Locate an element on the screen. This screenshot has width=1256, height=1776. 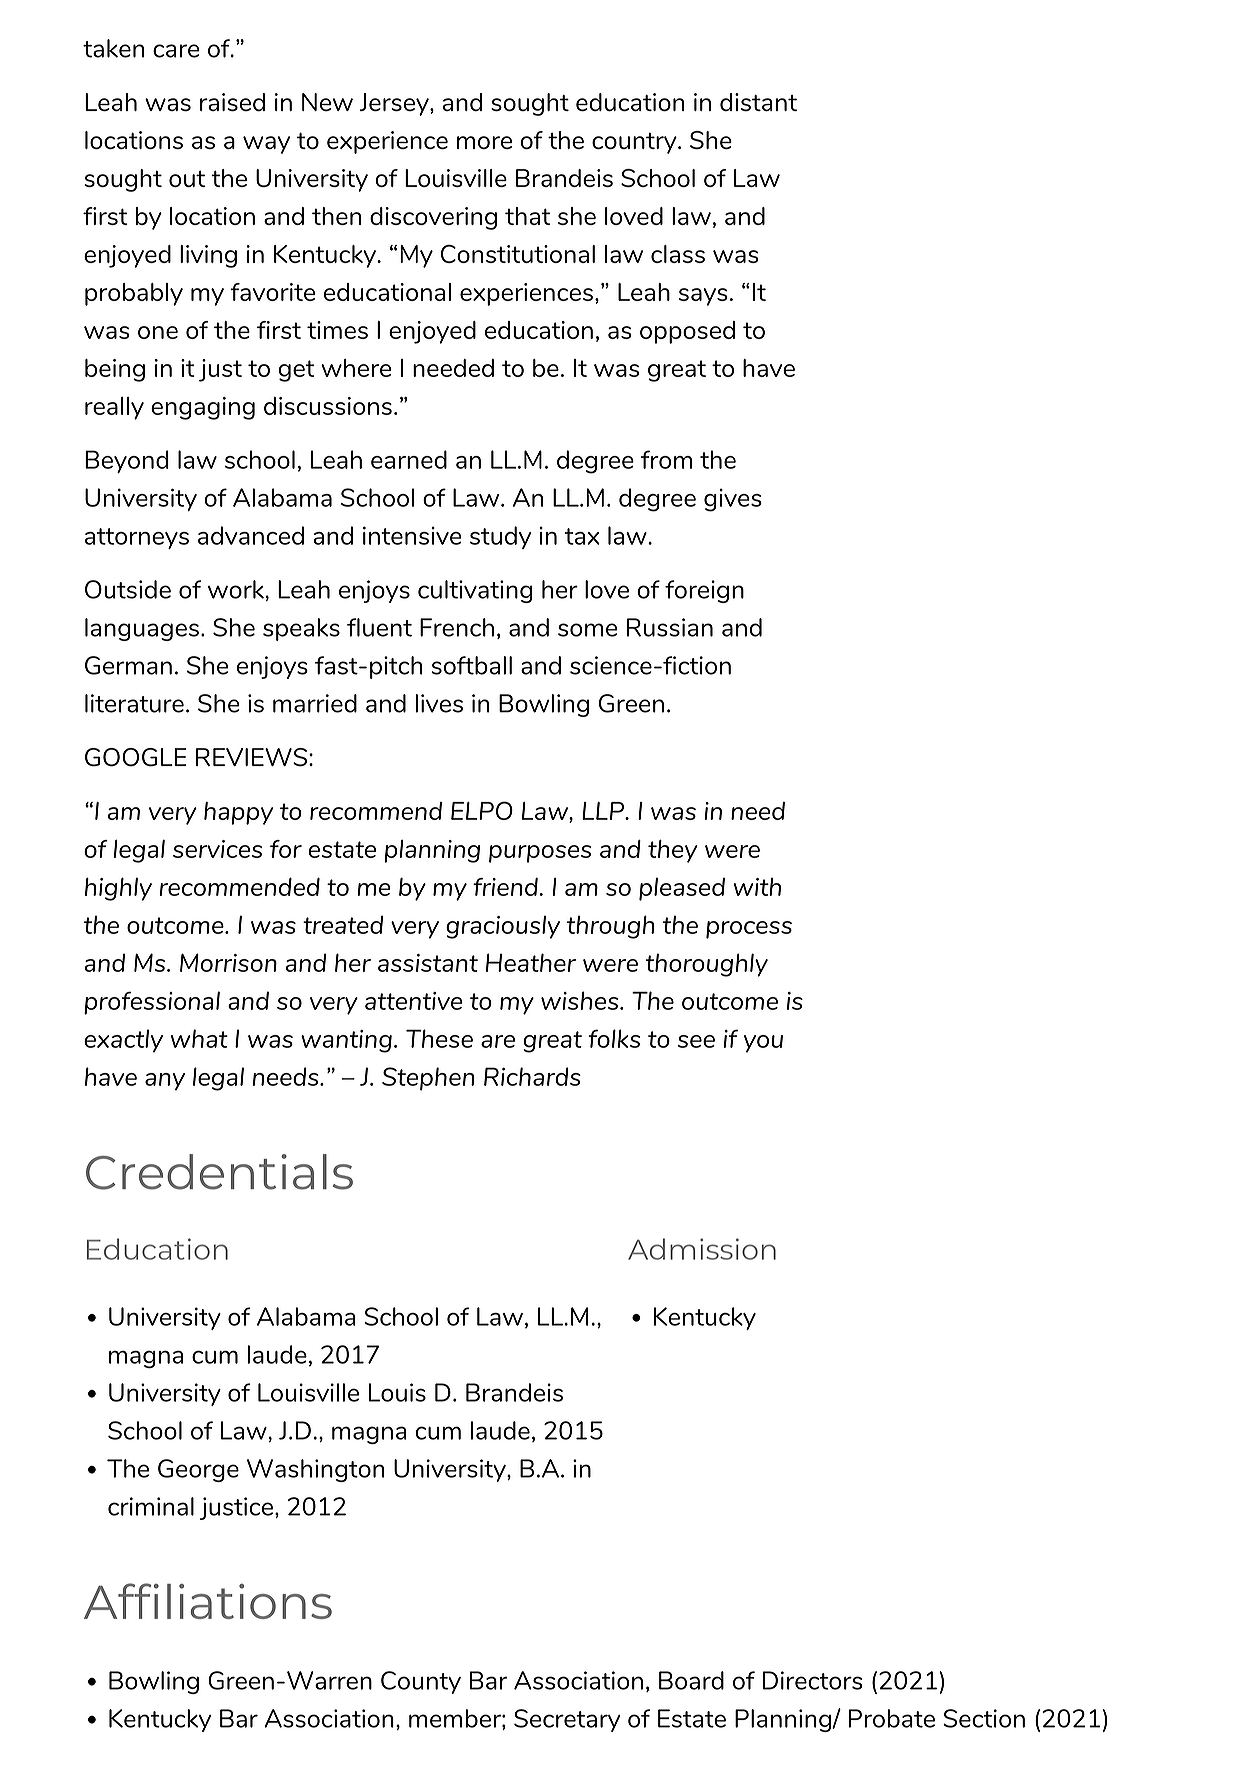
distant is located at coordinates (758, 102).
